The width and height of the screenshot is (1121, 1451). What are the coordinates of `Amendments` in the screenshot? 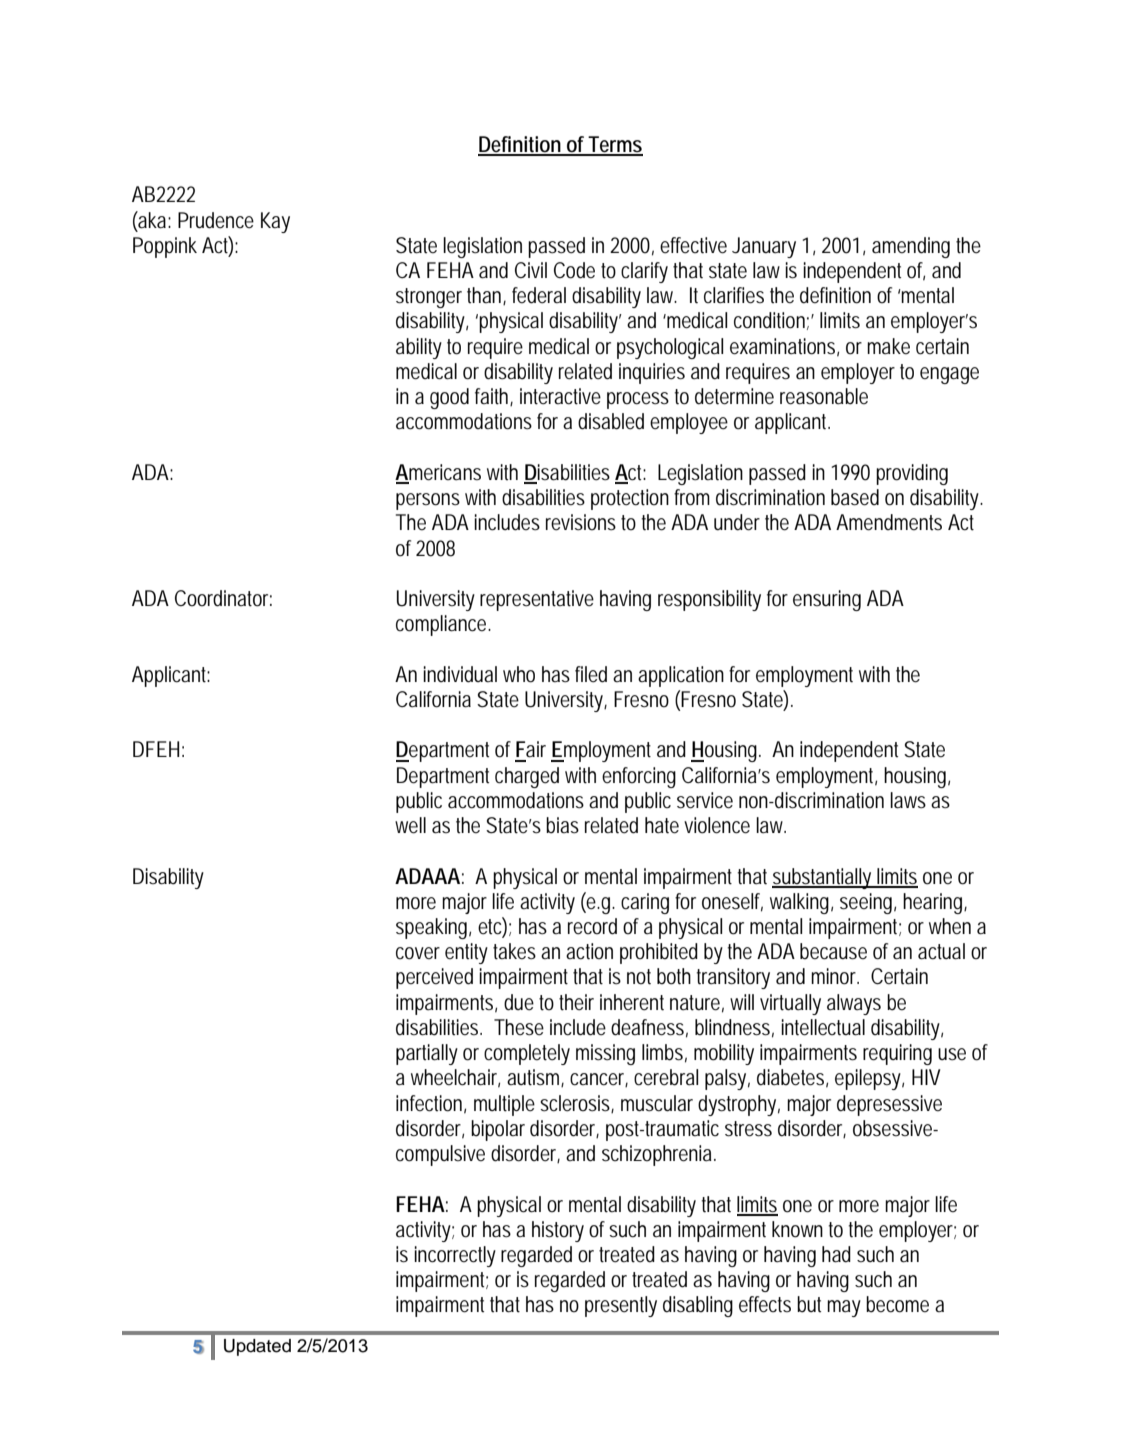 It's located at (889, 522).
